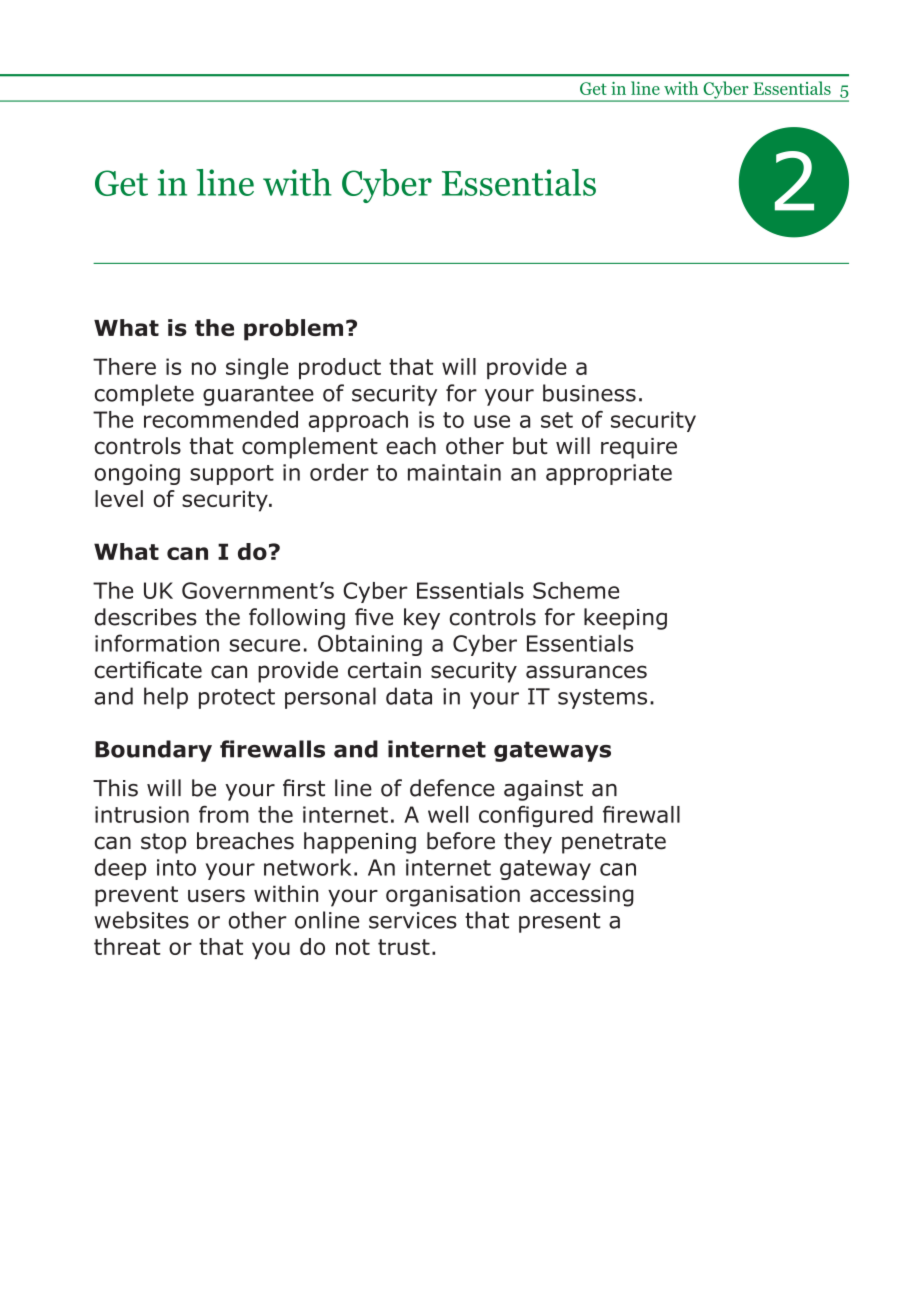 The height and width of the screenshot is (1311, 924). I want to click on services, so click(413, 920).
